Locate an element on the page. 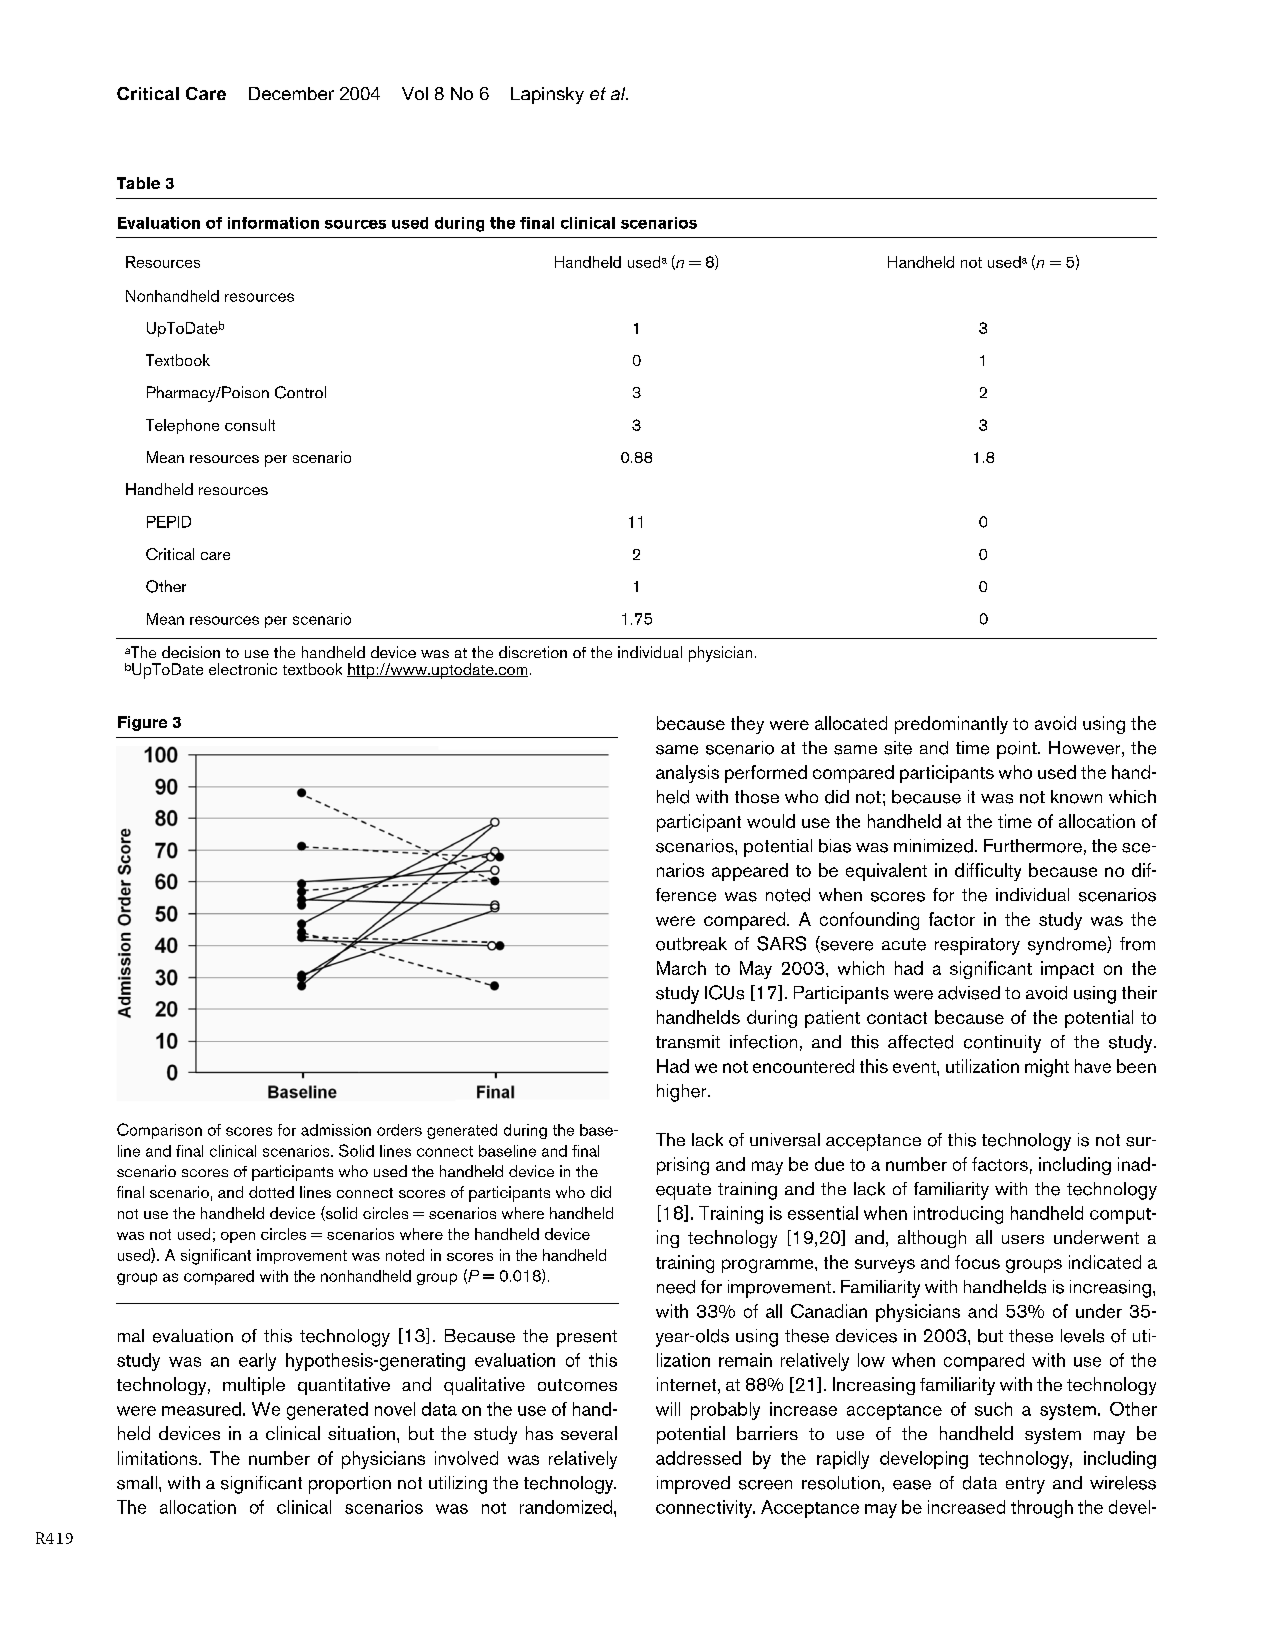 The width and height of the page is (1272, 1651). December is located at coordinates (291, 93).
